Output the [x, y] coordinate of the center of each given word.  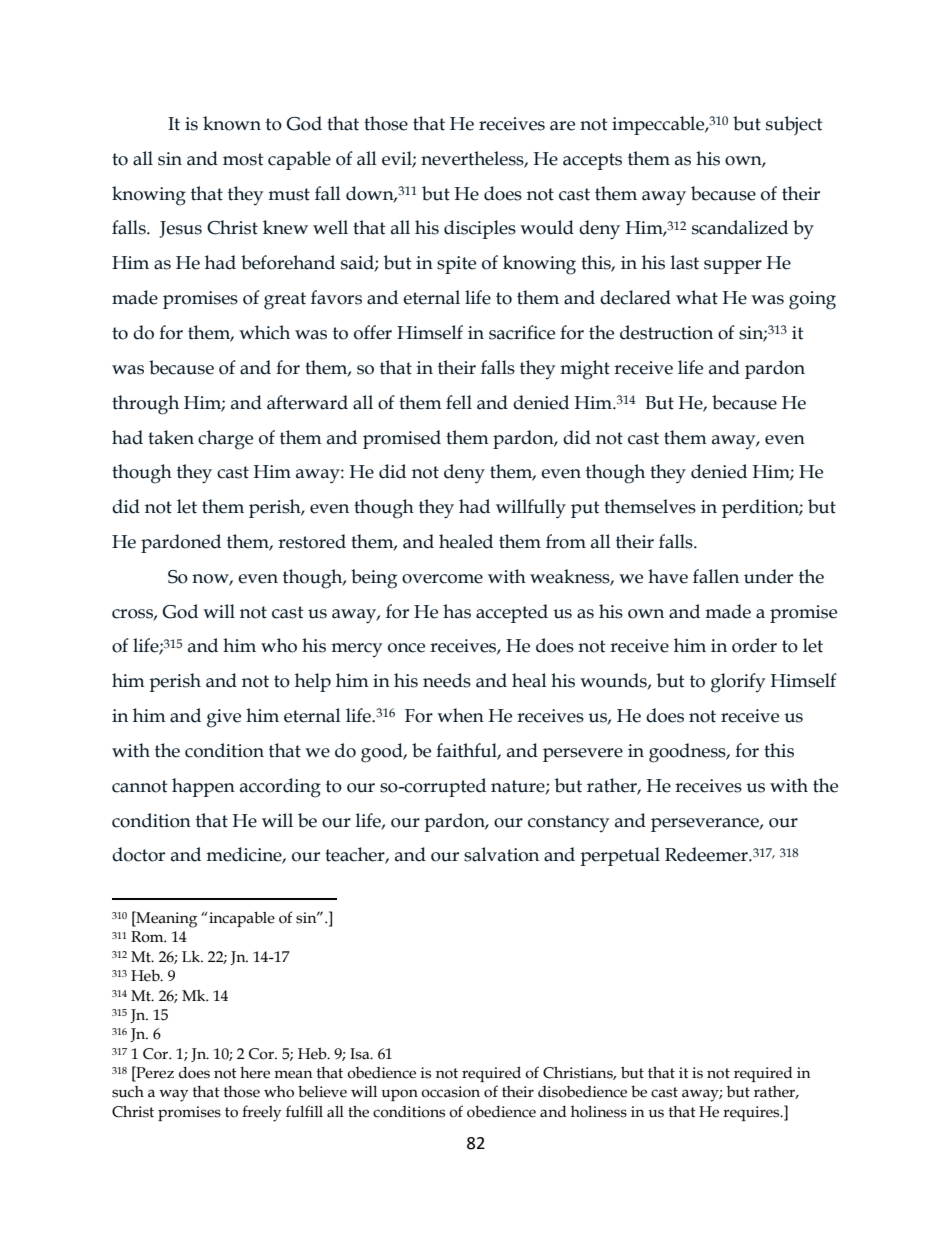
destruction [666, 332]
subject [794, 125]
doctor [138, 854]
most [243, 159]
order [754, 645]
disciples [480, 229]
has [457, 611]
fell [459, 402]
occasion [450, 1092]
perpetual [620, 856]
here [255, 1073]
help [313, 682]
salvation [501, 854]
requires [752, 1113]
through [145, 405]
